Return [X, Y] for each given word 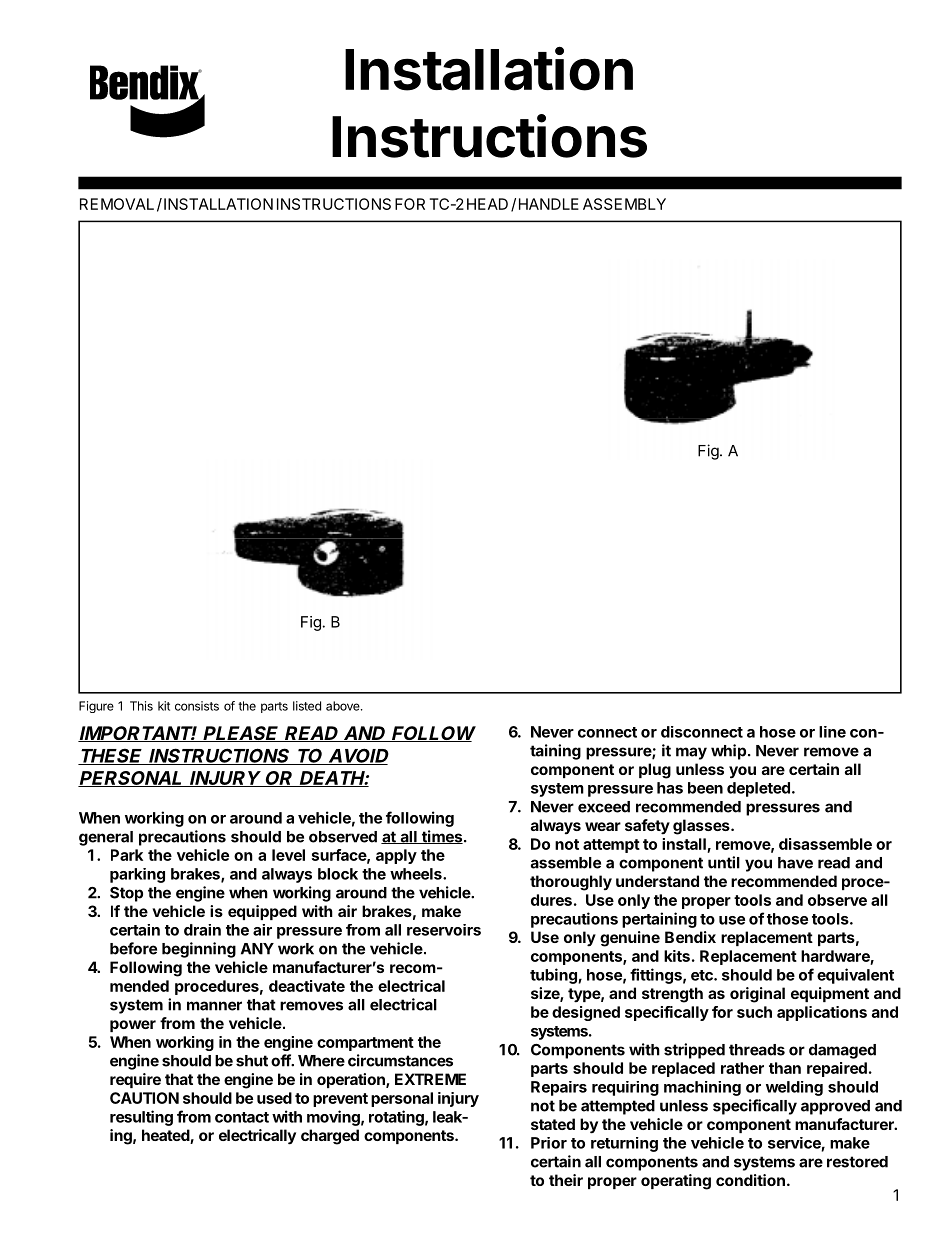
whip [728, 752]
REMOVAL [117, 204]
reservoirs [444, 930]
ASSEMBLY [624, 204]
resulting [141, 1118]
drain [202, 930]
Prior [549, 1143]
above [344, 706]
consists [197, 706]
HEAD [487, 204]
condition [750, 1180]
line [832, 732]
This [141, 706]
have [795, 863]
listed [307, 706]
